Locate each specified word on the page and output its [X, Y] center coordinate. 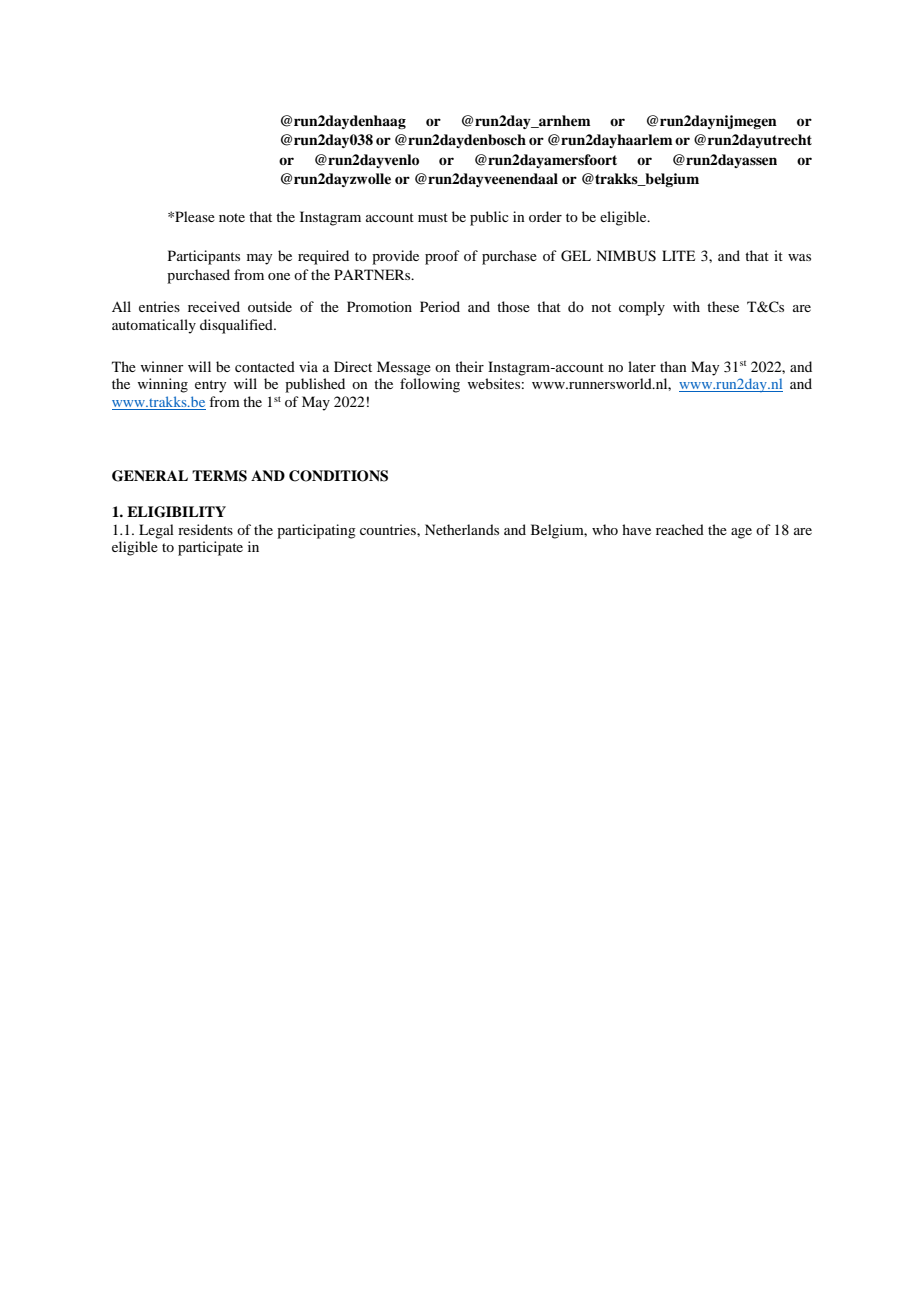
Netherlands [462, 529]
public [489, 218]
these [723, 306]
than [673, 366]
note [232, 217]
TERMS [219, 476]
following [430, 385]
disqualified [237, 326]
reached [680, 529]
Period [440, 306]
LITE [678, 255]
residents [205, 529]
